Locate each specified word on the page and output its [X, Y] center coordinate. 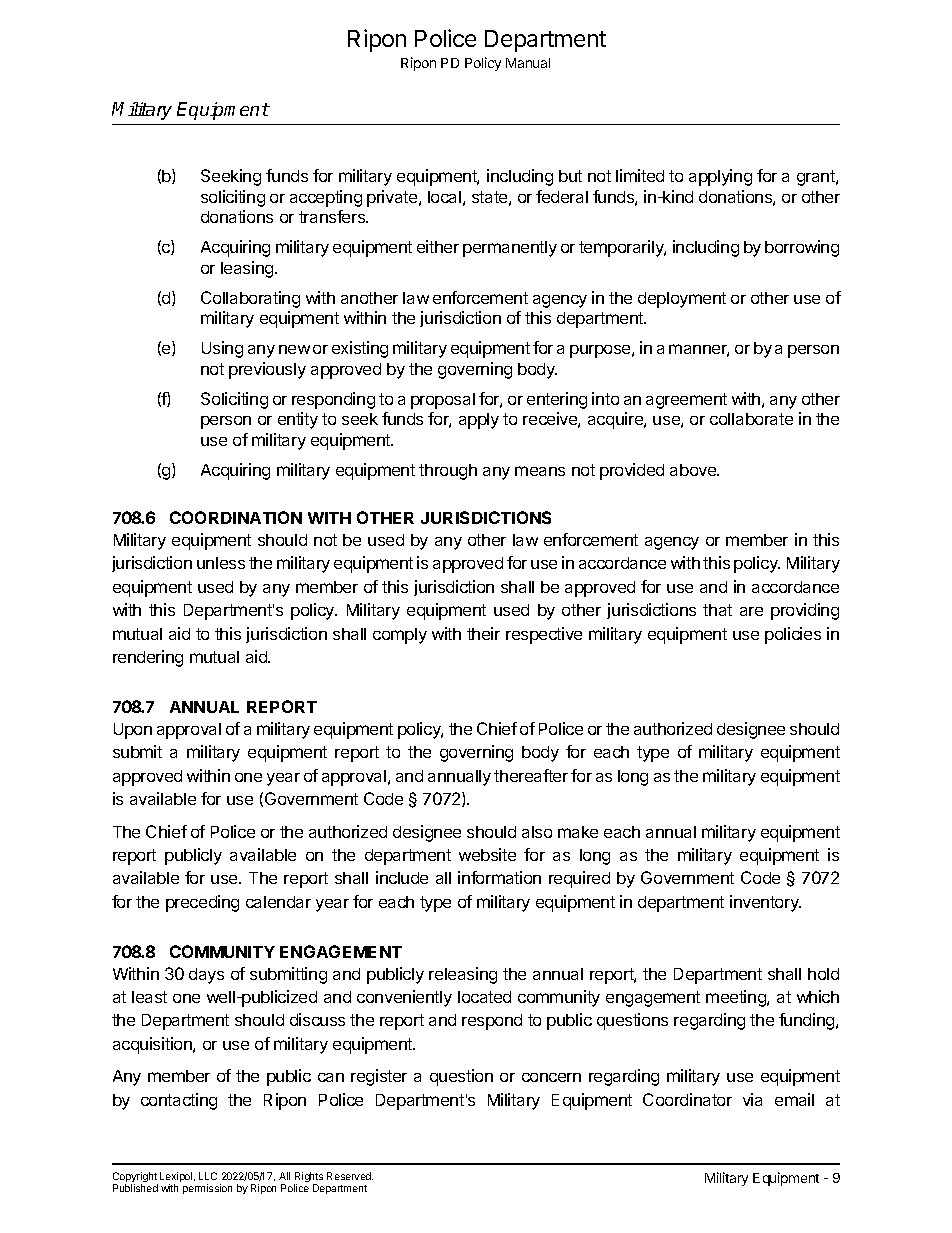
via [752, 1099]
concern [551, 1077]
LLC [208, 1176]
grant [817, 178]
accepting [326, 198]
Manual [528, 63]
